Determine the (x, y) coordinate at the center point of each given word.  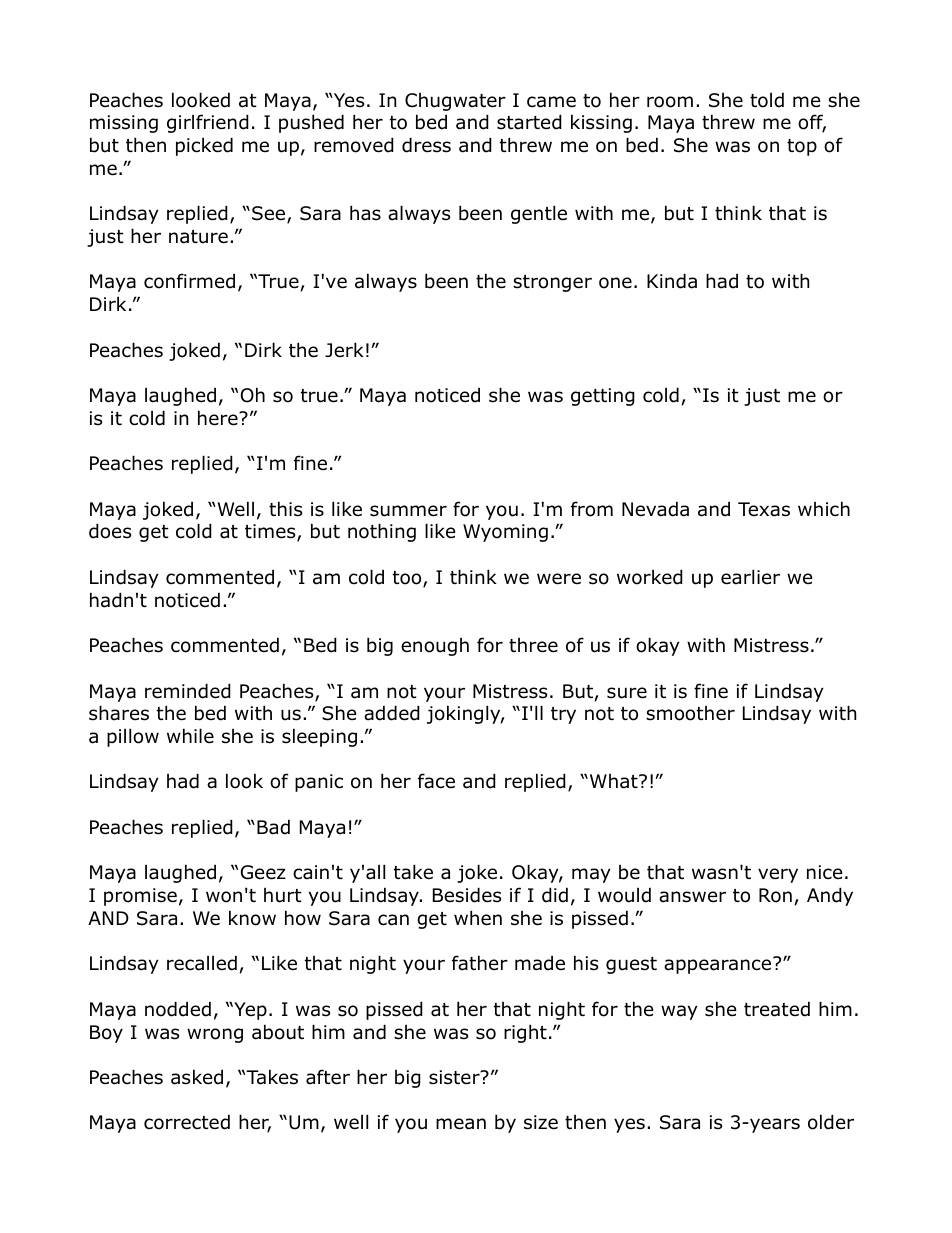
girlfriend (208, 123)
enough (435, 647)
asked (197, 1077)
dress (426, 145)
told (767, 100)
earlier (750, 577)
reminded (188, 691)
